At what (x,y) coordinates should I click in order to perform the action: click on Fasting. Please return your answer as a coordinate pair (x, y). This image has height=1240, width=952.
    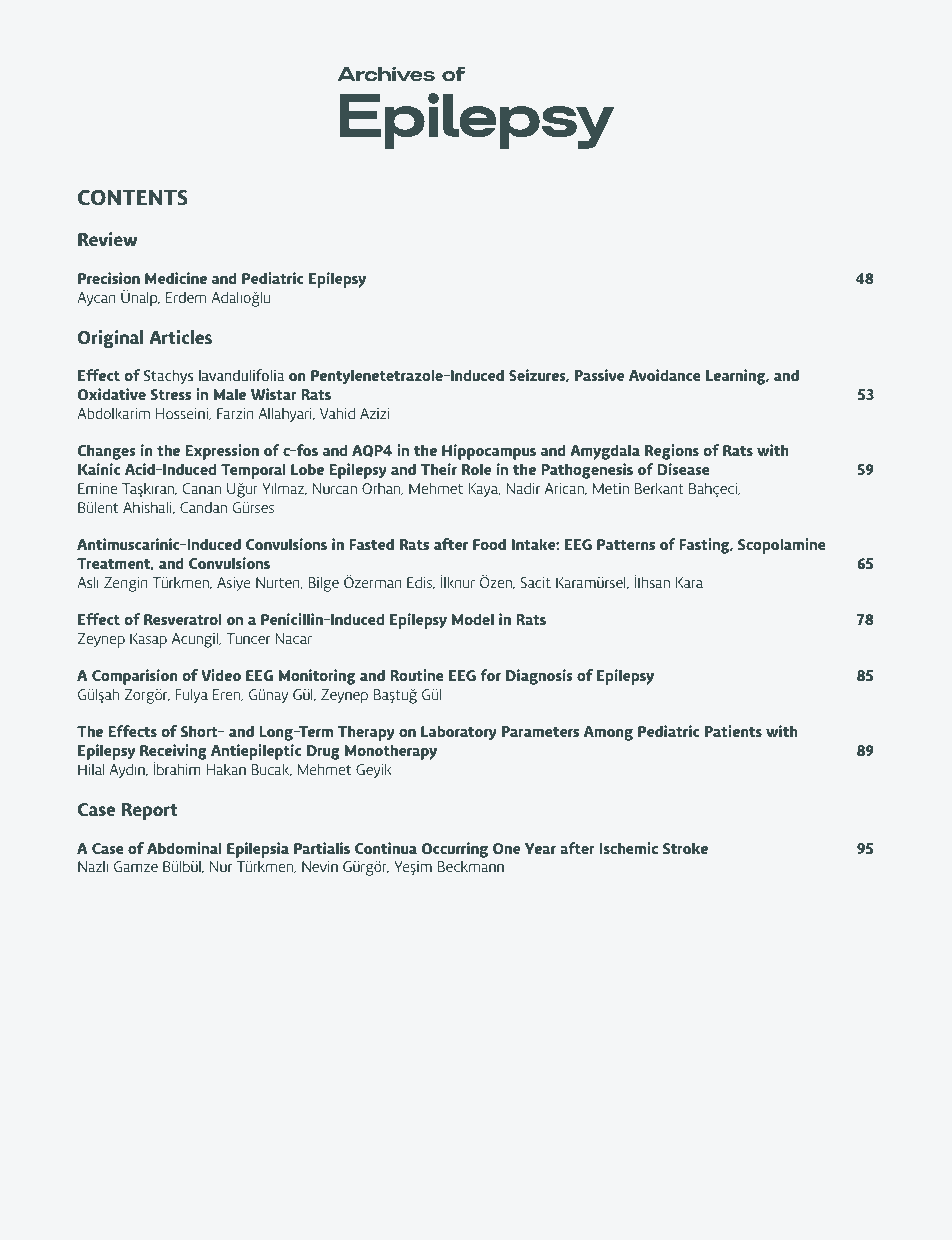
    Looking at the image, I should click on (706, 546).
